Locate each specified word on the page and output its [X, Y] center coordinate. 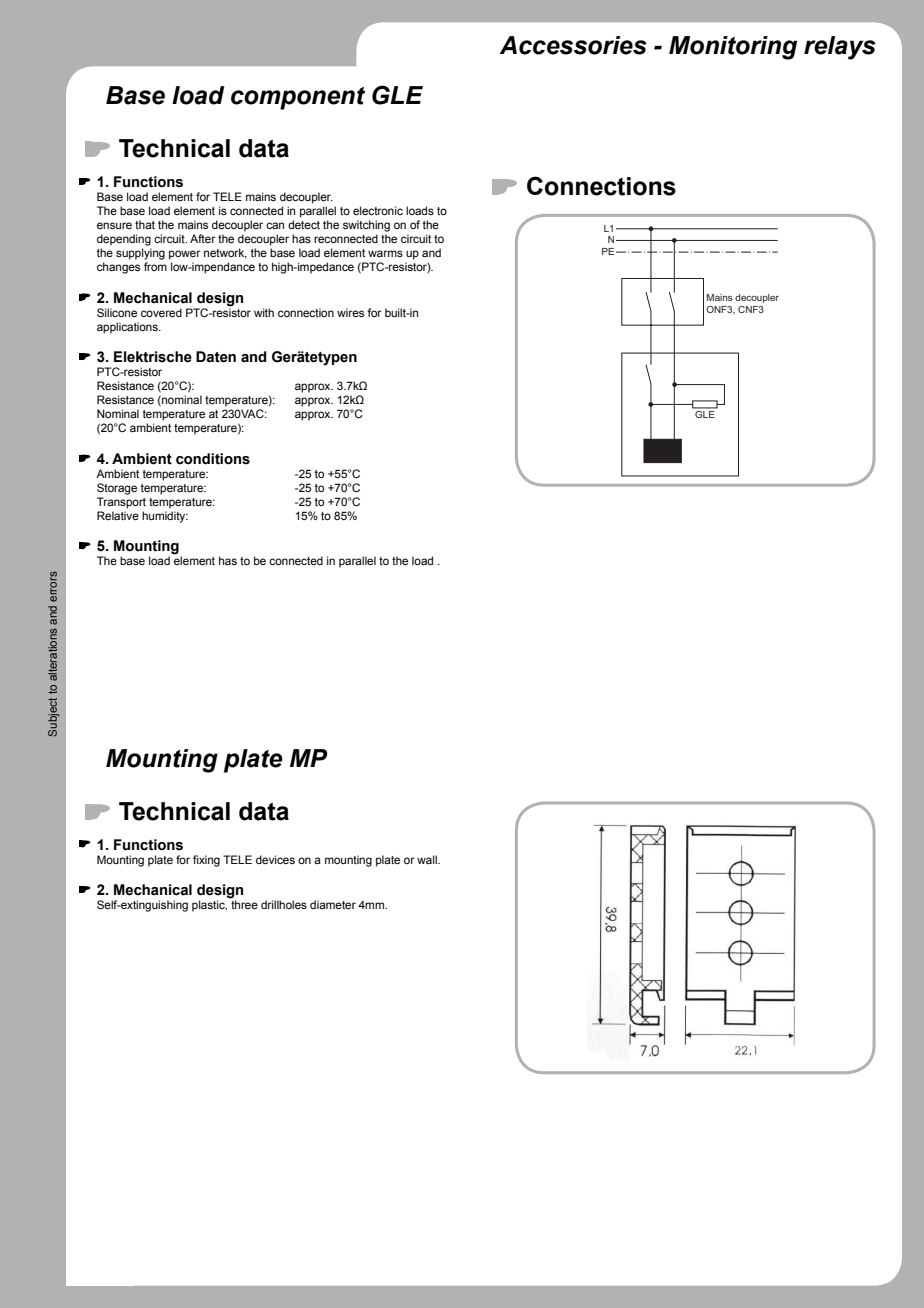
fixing [206, 861]
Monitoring [733, 48]
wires [350, 312]
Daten [216, 357]
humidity [165, 517]
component [298, 98]
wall [428, 859]
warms [385, 253]
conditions [213, 459]
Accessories [573, 45]
